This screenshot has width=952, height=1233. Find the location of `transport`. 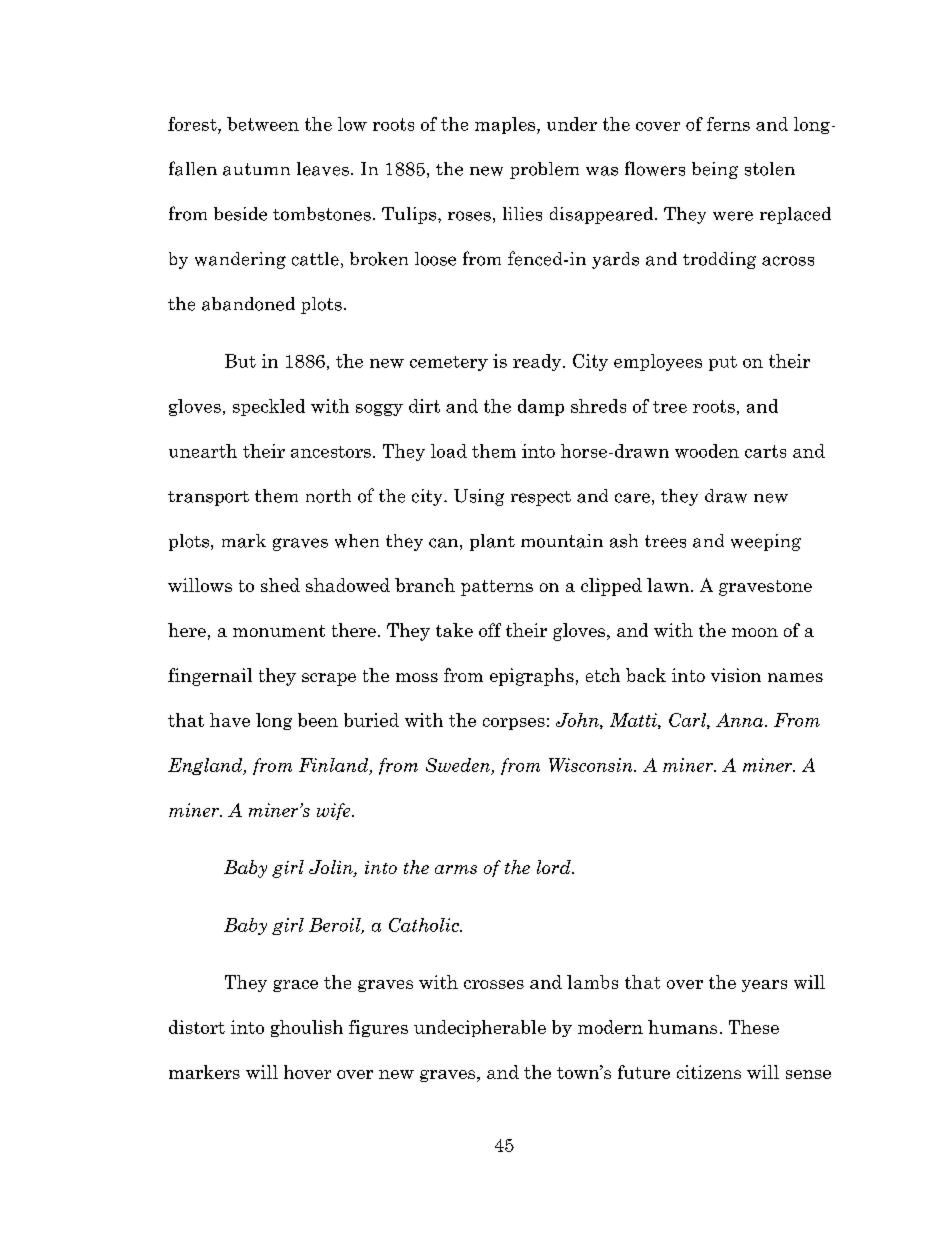

transport is located at coordinates (208, 498).
